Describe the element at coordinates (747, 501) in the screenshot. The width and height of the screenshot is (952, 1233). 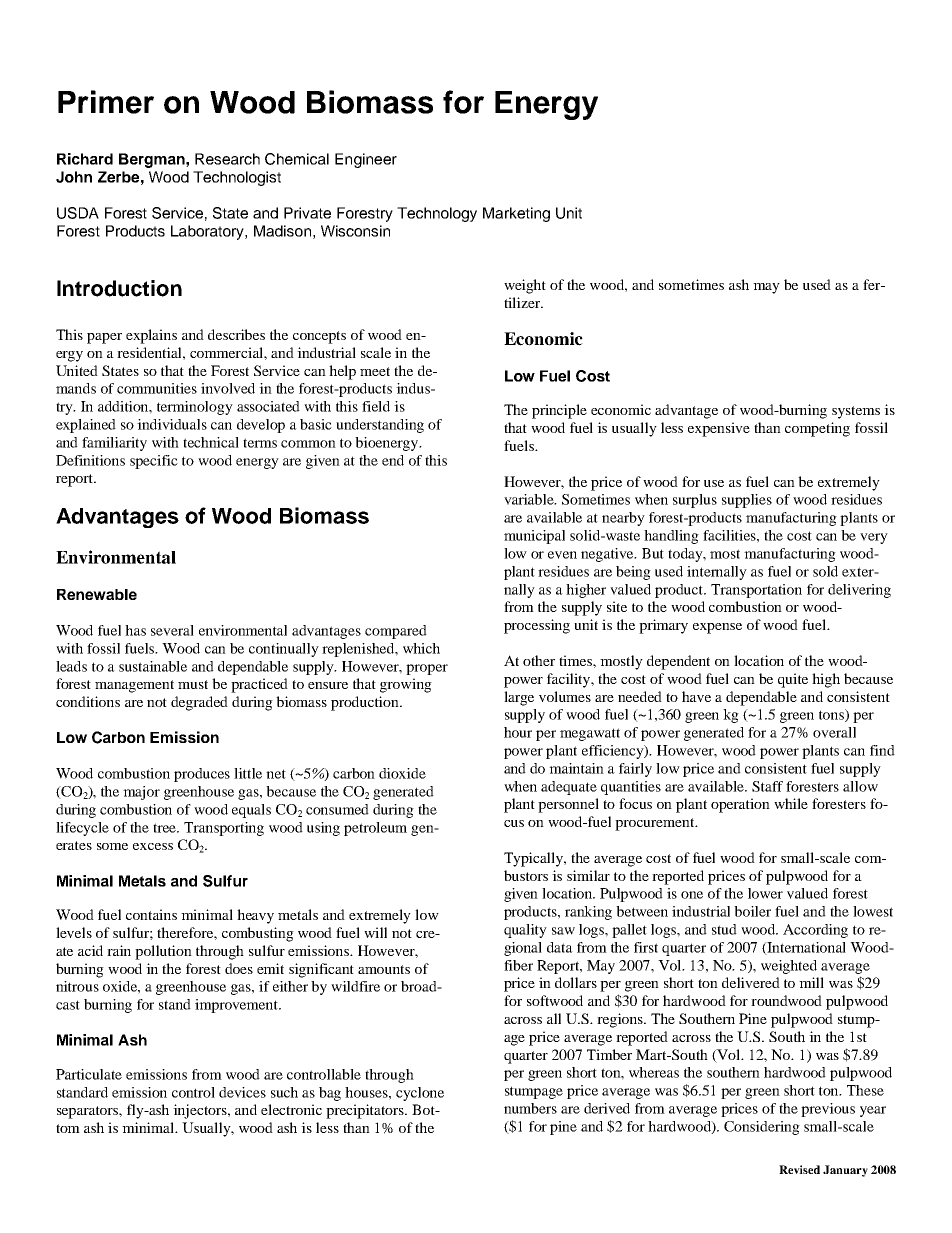
I see `supplies` at that location.
